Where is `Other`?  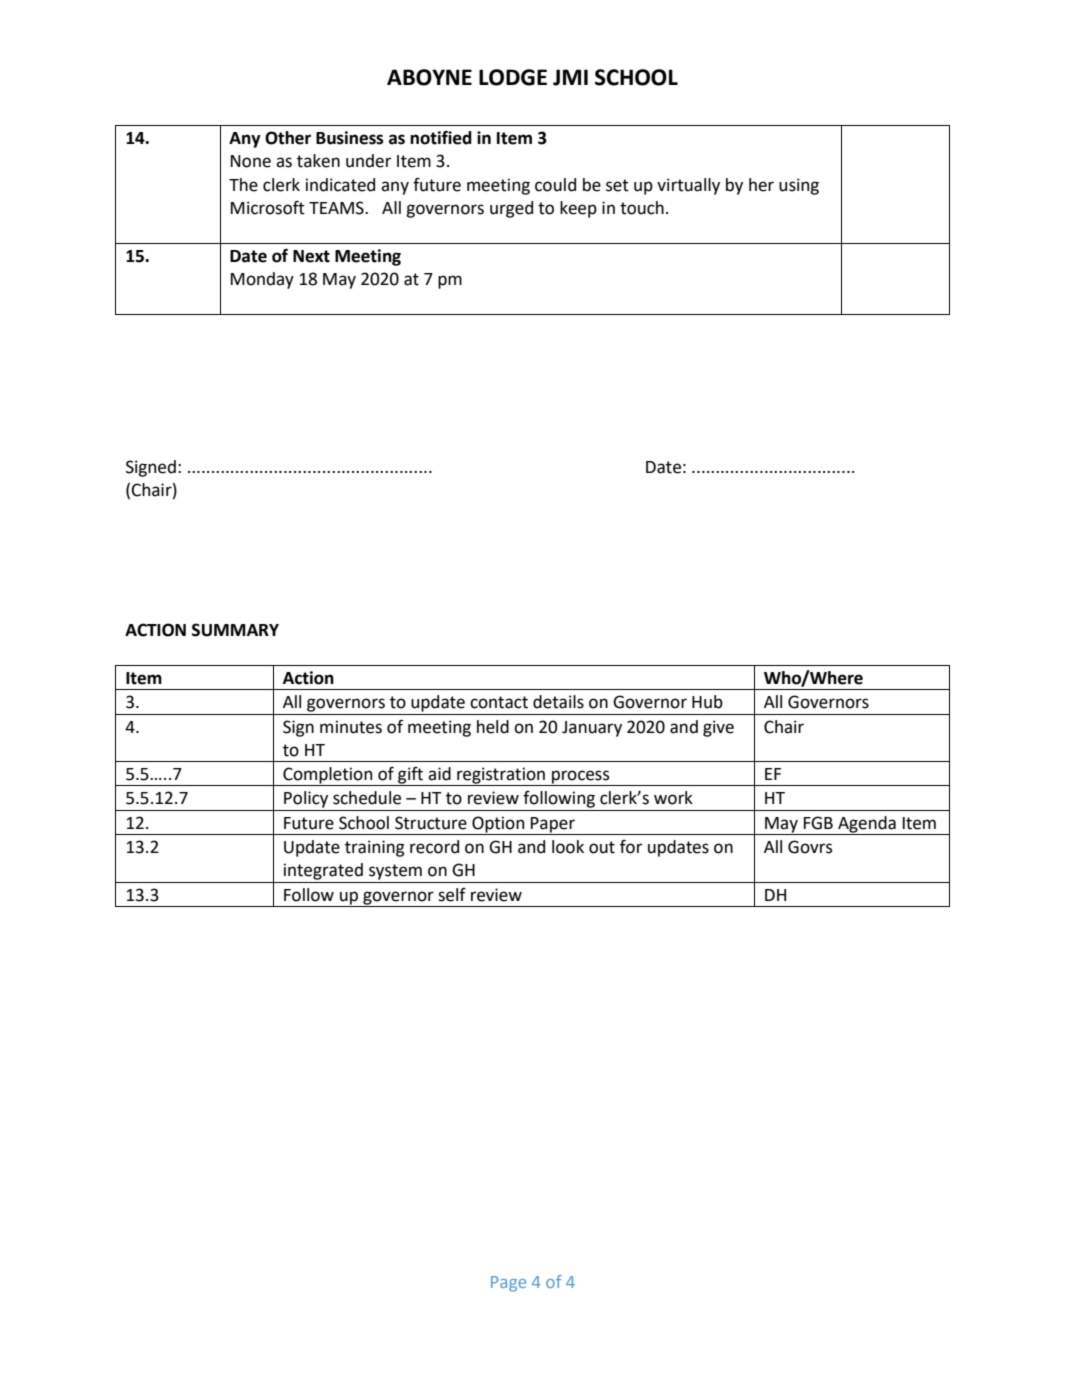
Other is located at coordinates (288, 138).
